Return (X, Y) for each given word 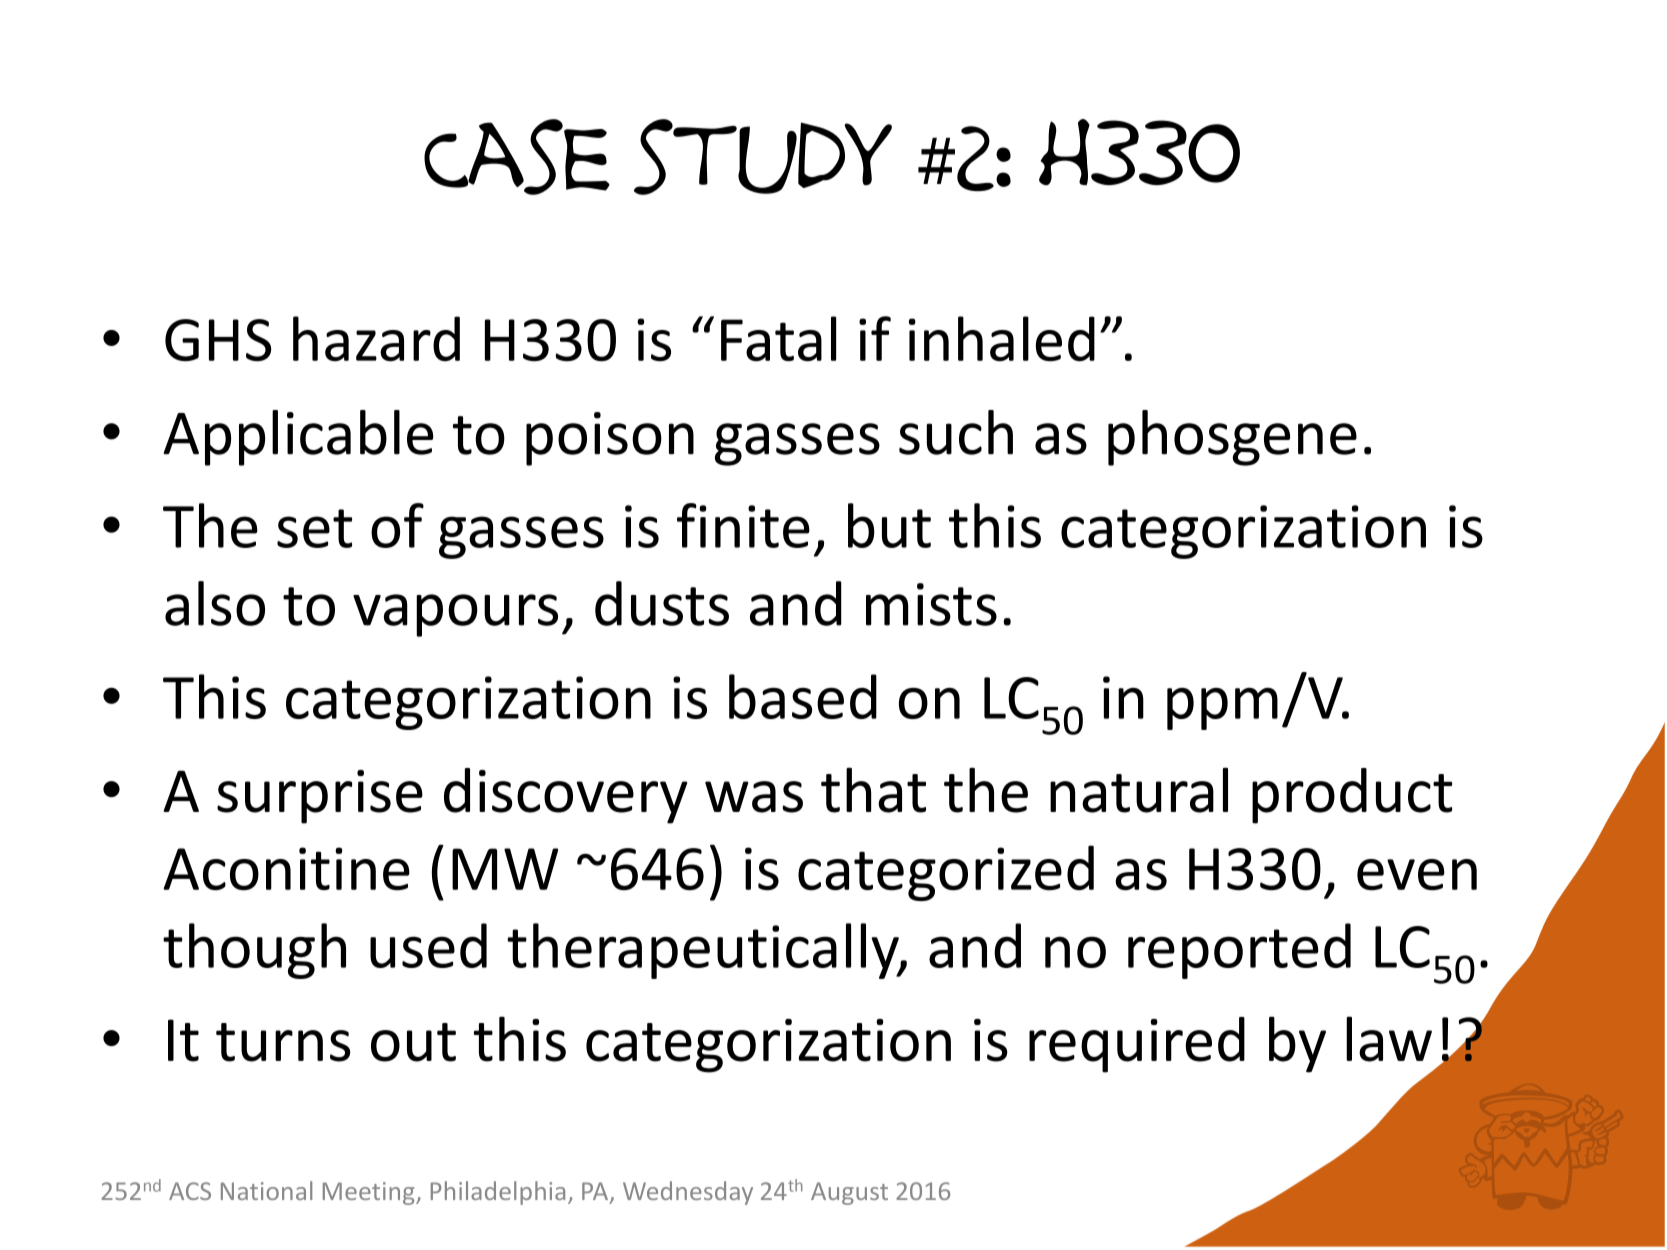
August (849, 1193)
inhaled (1002, 339)
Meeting (370, 1193)
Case (517, 157)
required (1137, 1045)
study (763, 157)
